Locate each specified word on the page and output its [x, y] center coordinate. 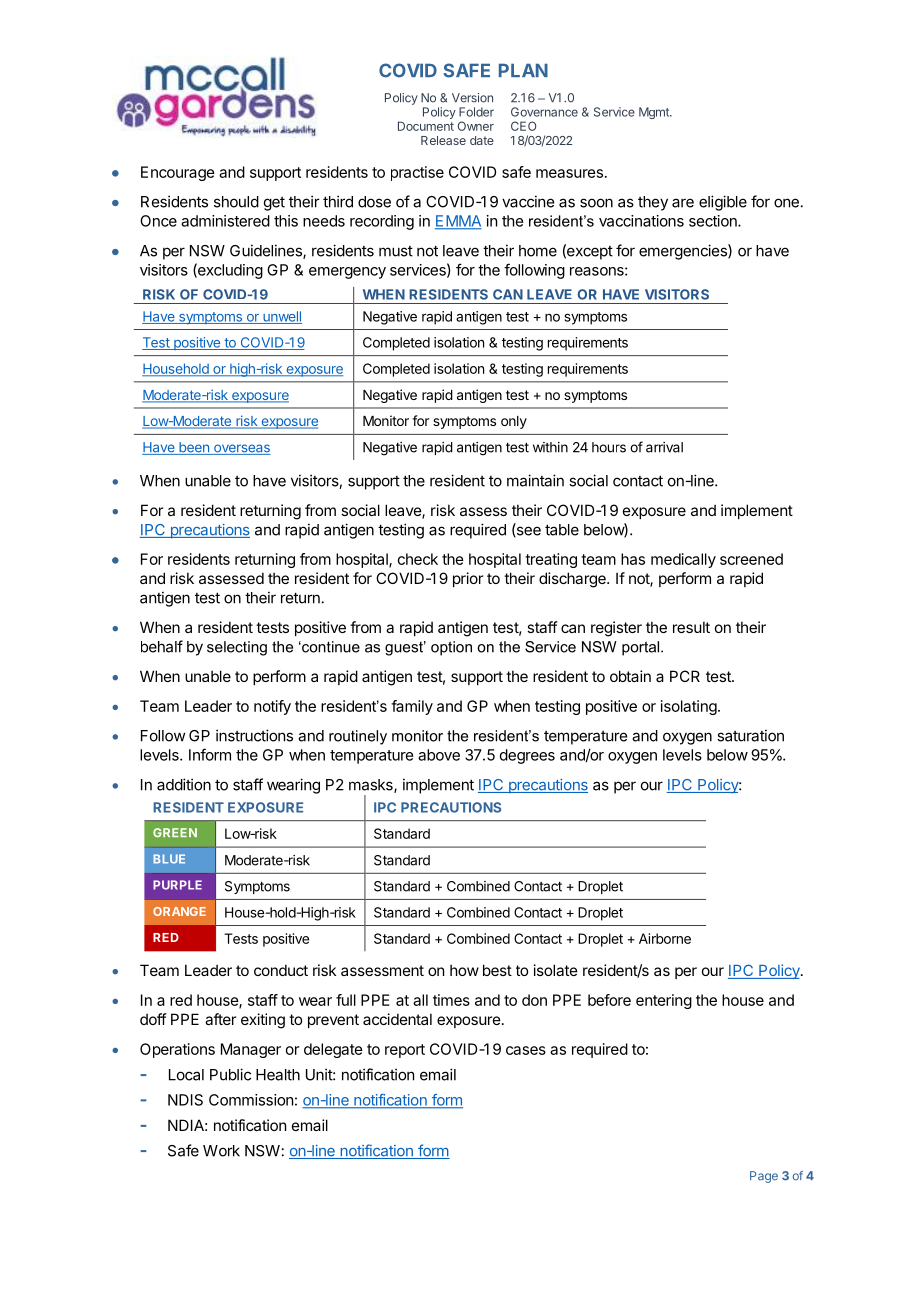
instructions [254, 735]
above [439, 755]
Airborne [665, 938]
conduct [281, 970]
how [464, 970]
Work [221, 1151]
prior [468, 579]
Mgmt [655, 113]
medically [683, 560]
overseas [241, 449]
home [538, 251]
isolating [689, 707]
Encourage [178, 173]
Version [472, 98]
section [714, 221]
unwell [281, 317]
